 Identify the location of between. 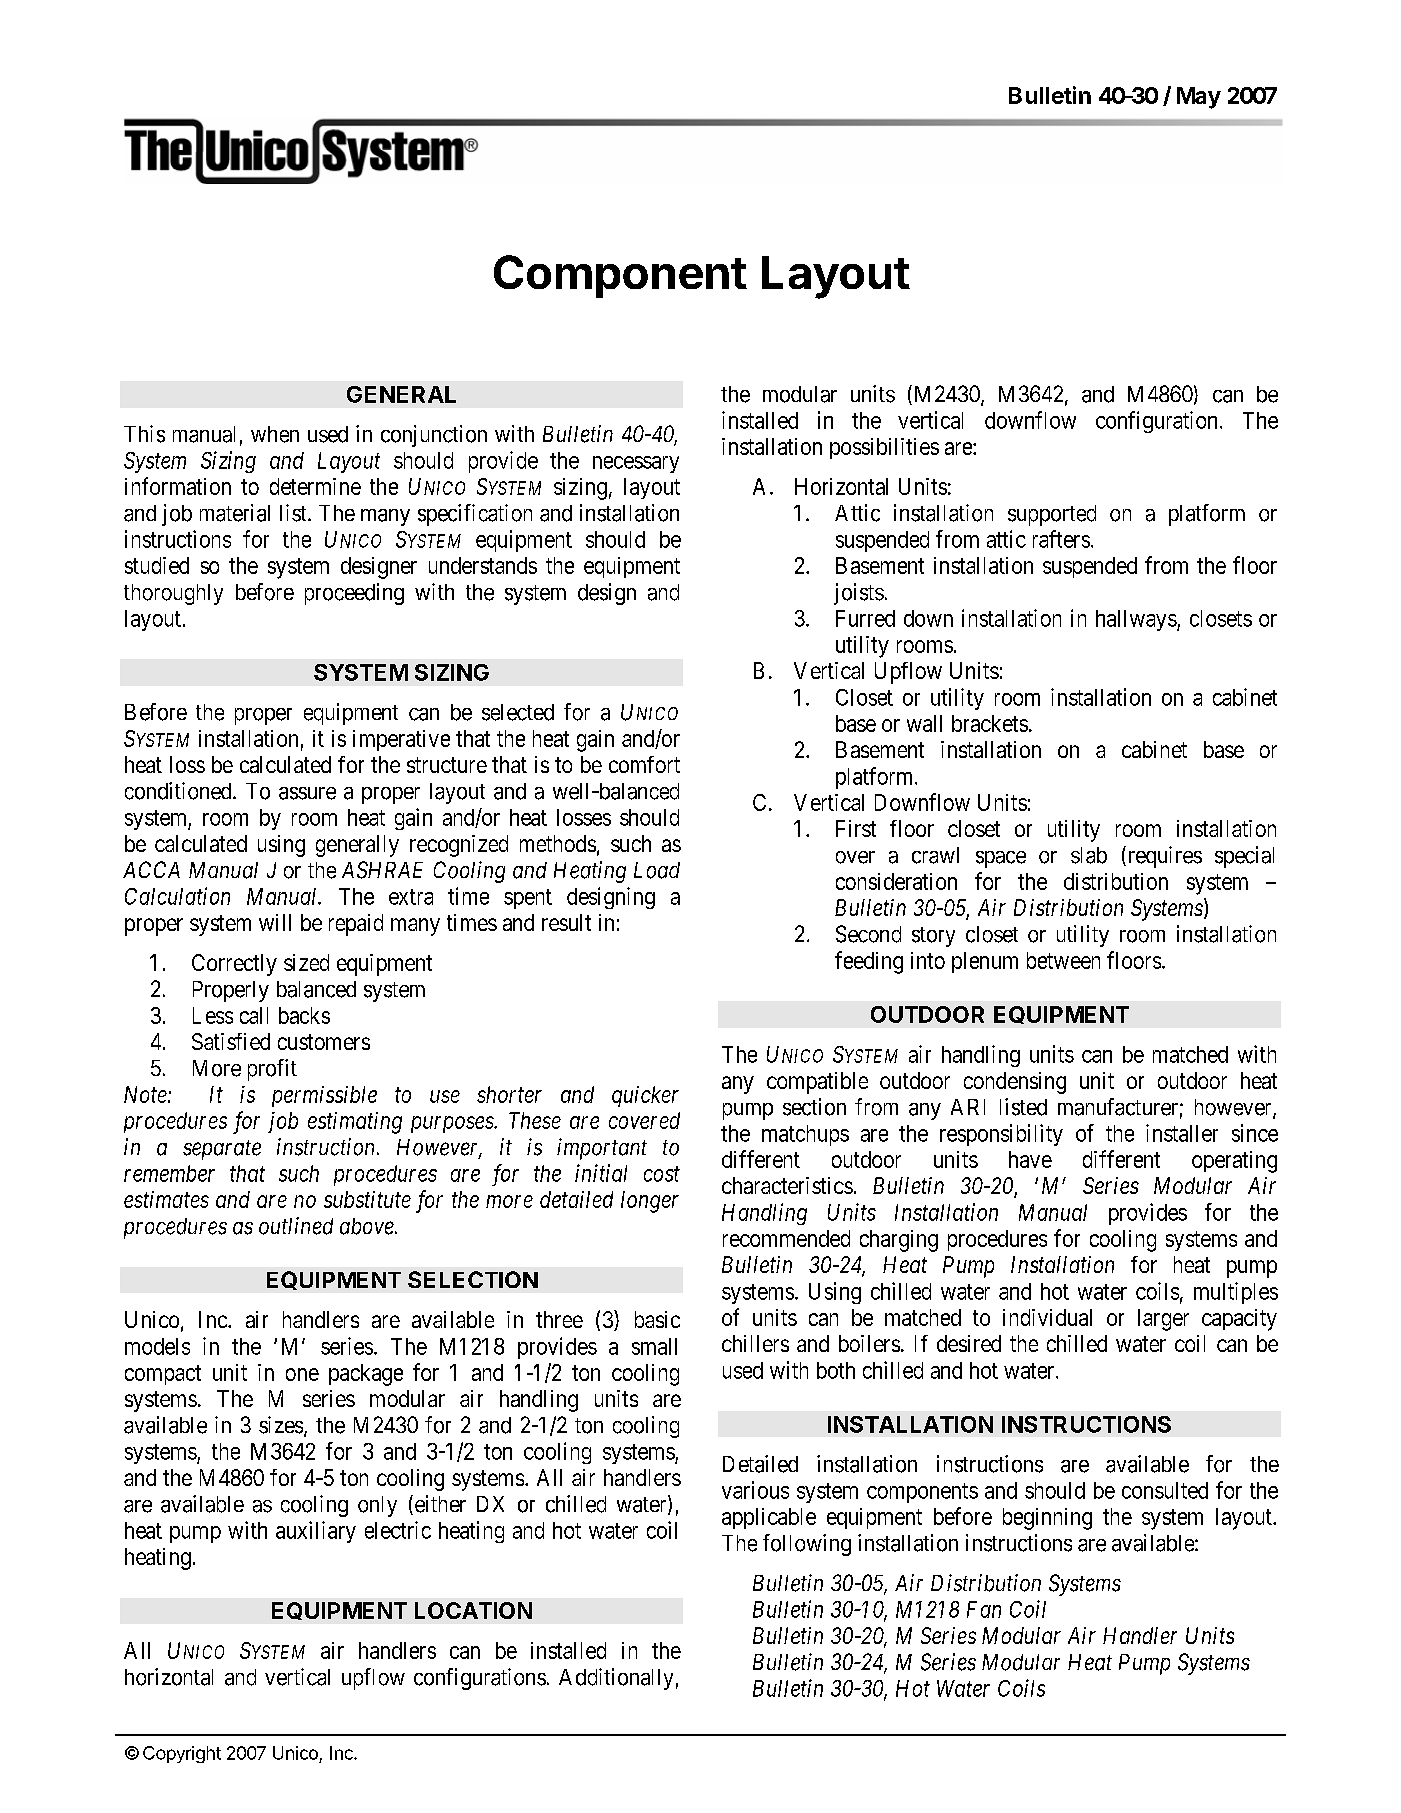
(1063, 960).
